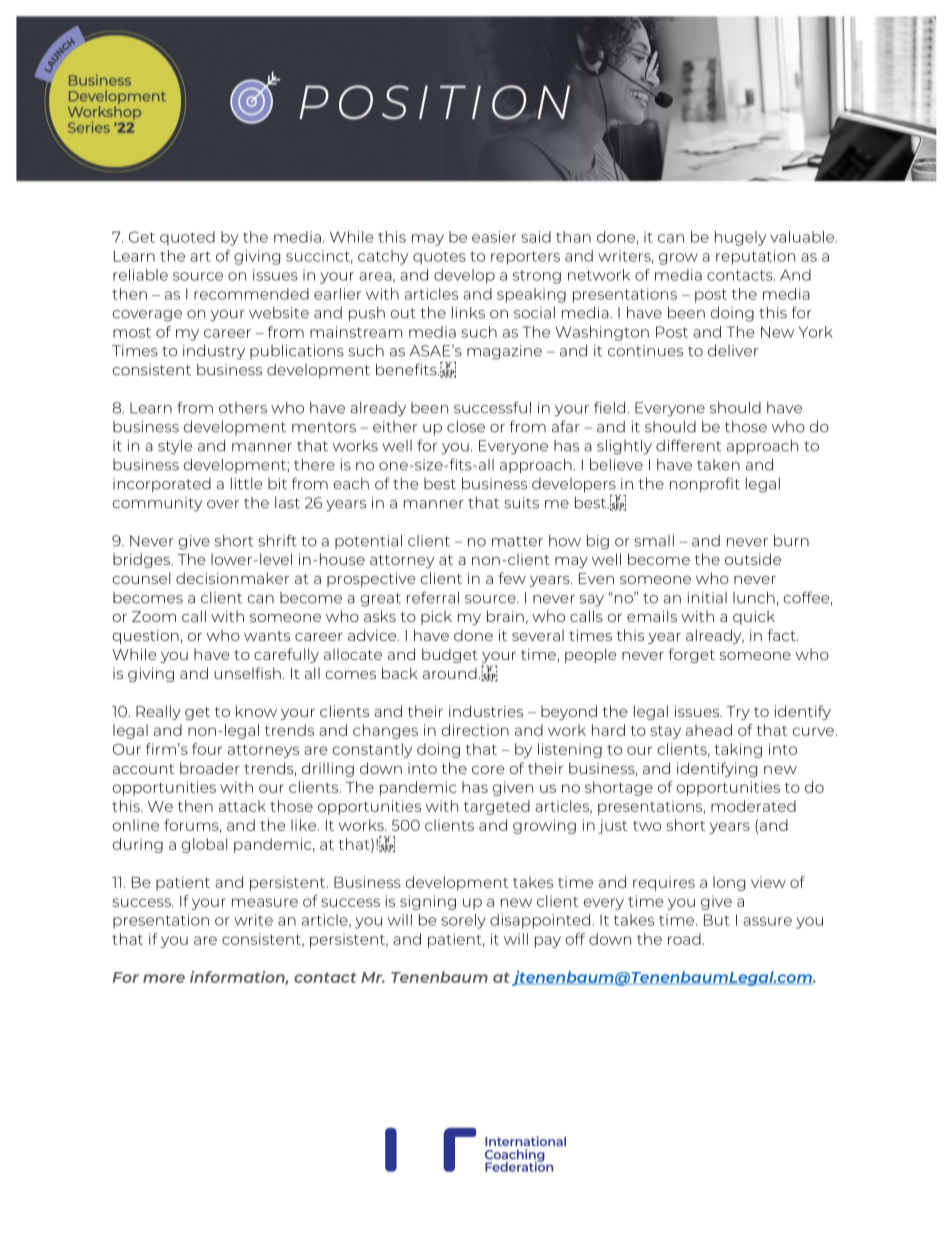 This image has height=1233, width=952. I want to click on Zoom, so click(154, 616).
